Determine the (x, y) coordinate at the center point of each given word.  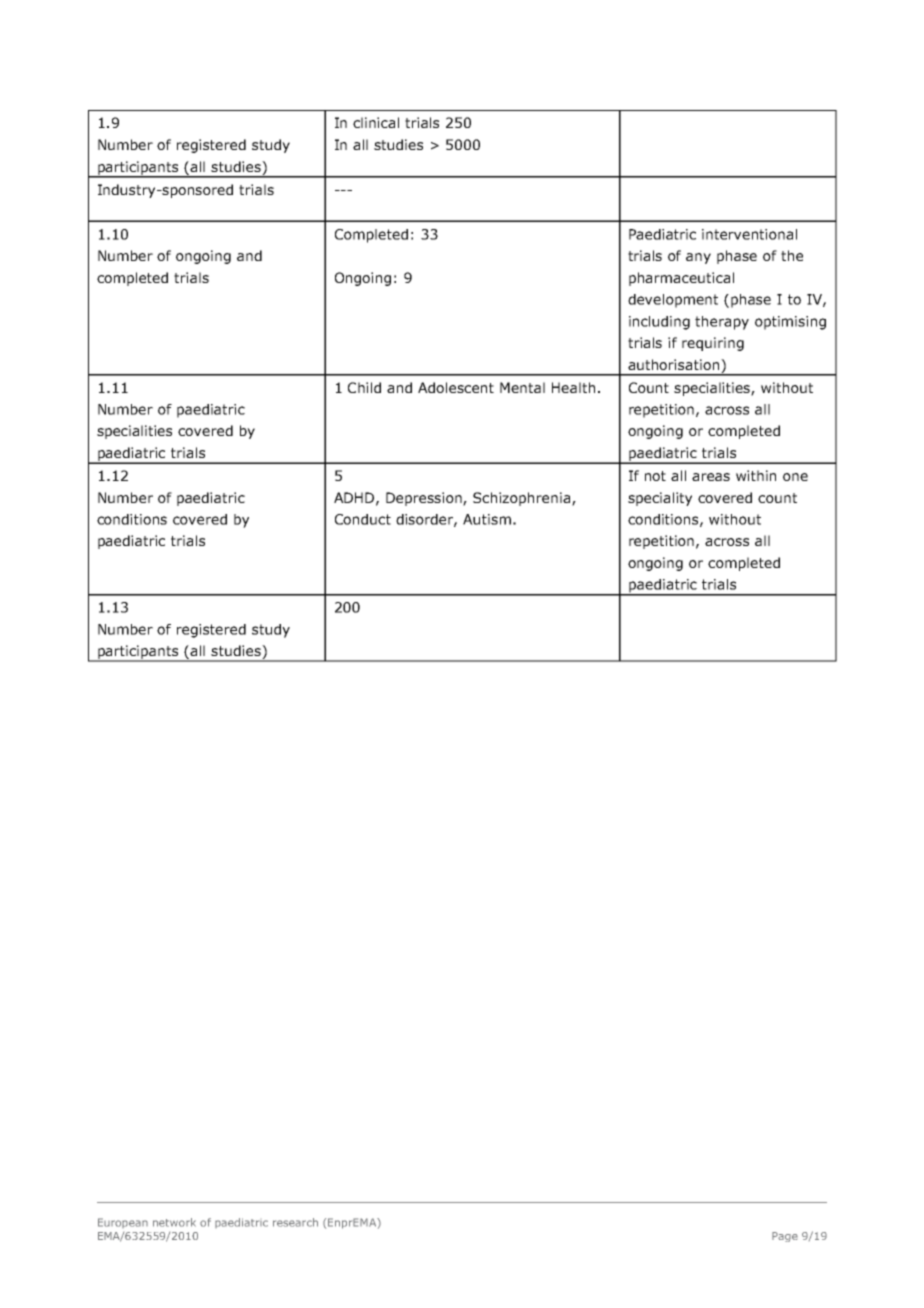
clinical (376, 122)
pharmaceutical (681, 279)
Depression (425, 499)
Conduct (363, 519)
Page (785, 1237)
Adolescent (456, 387)
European (123, 1223)
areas (711, 477)
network (174, 1222)
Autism (487, 519)
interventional (749, 234)
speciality (660, 499)
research (295, 1222)
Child (364, 387)
